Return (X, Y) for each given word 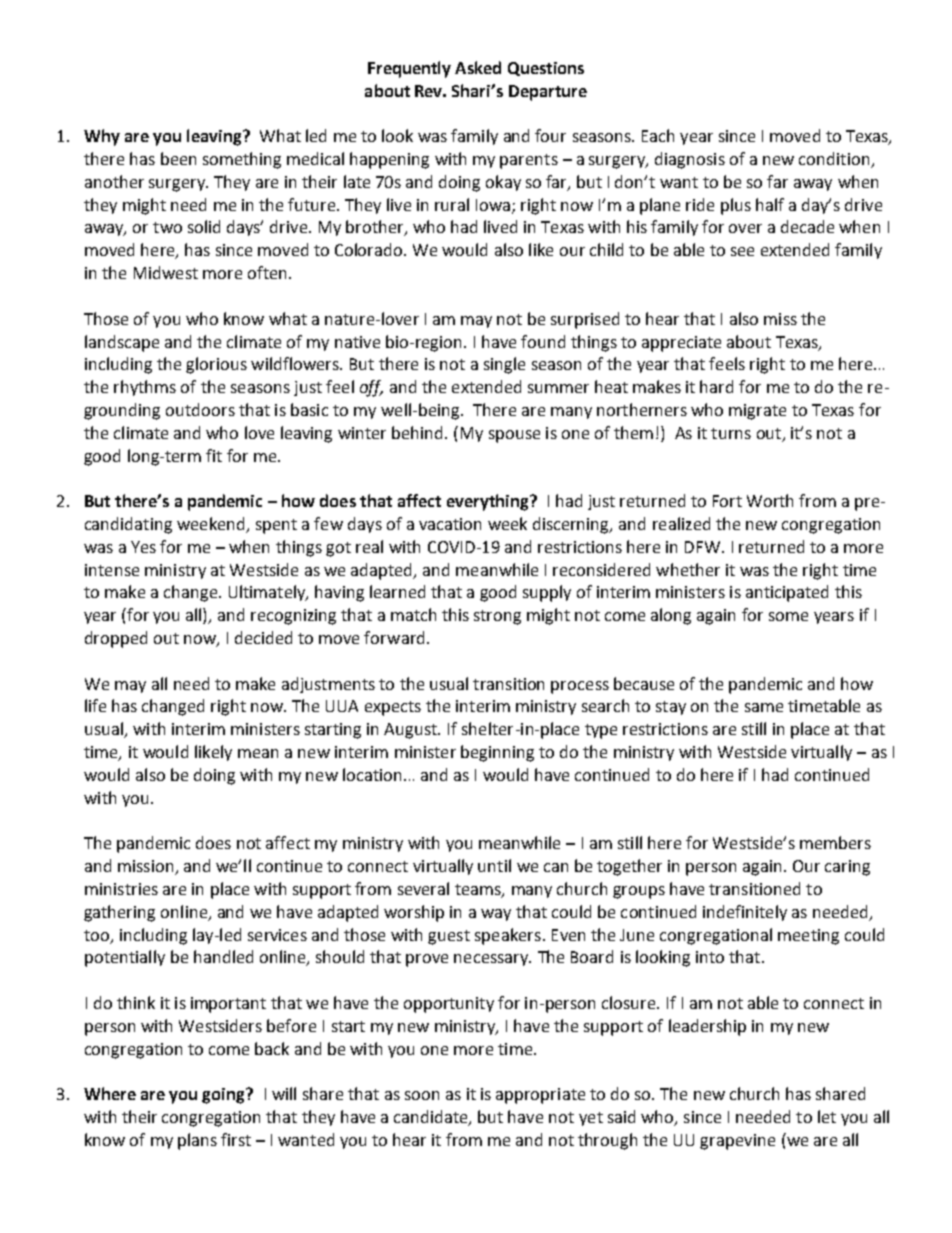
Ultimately (268, 593)
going (225, 1096)
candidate (432, 1118)
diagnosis (690, 160)
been (178, 158)
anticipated (787, 593)
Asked (478, 67)
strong (497, 617)
